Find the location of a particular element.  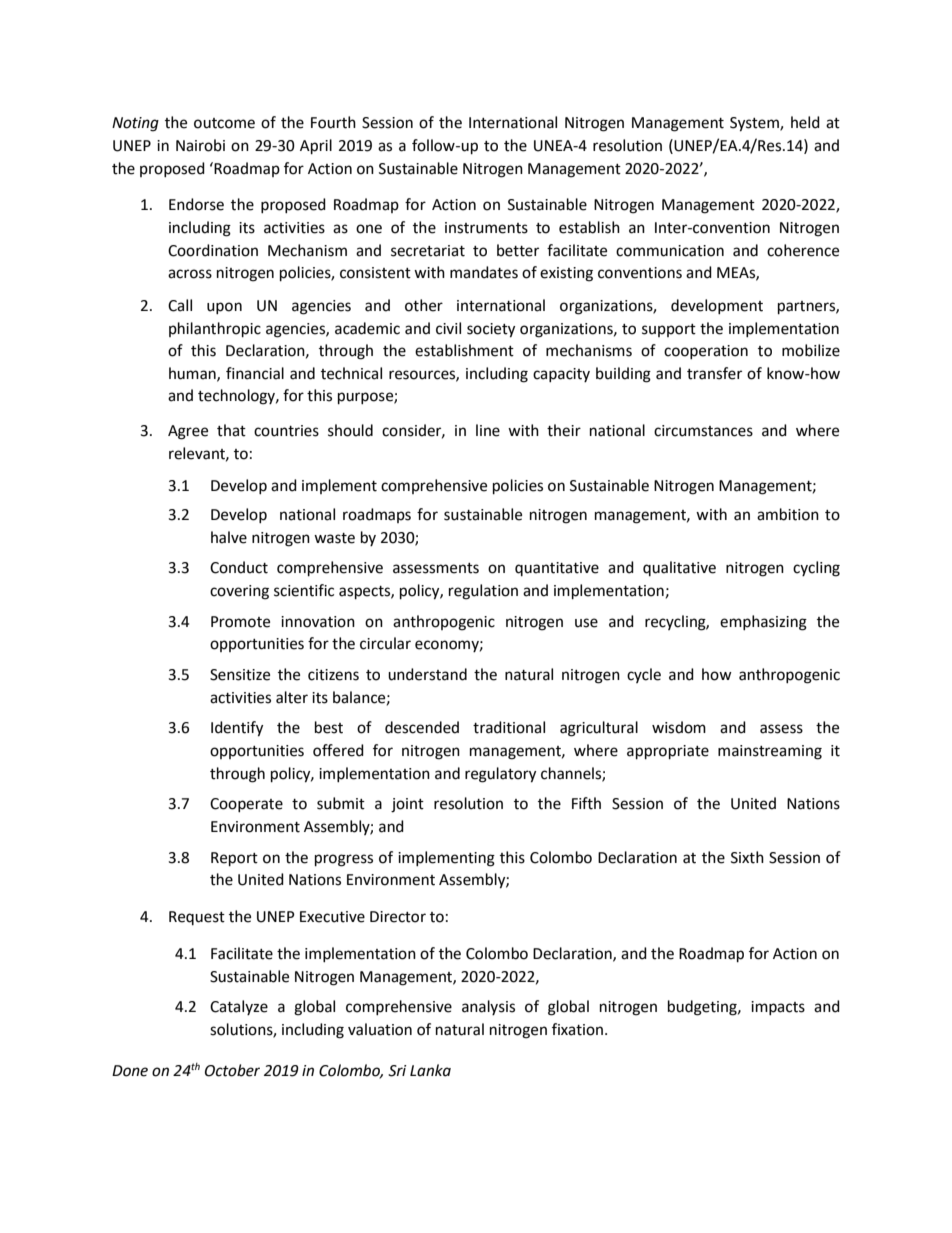

instruments is located at coordinates (486, 228).
